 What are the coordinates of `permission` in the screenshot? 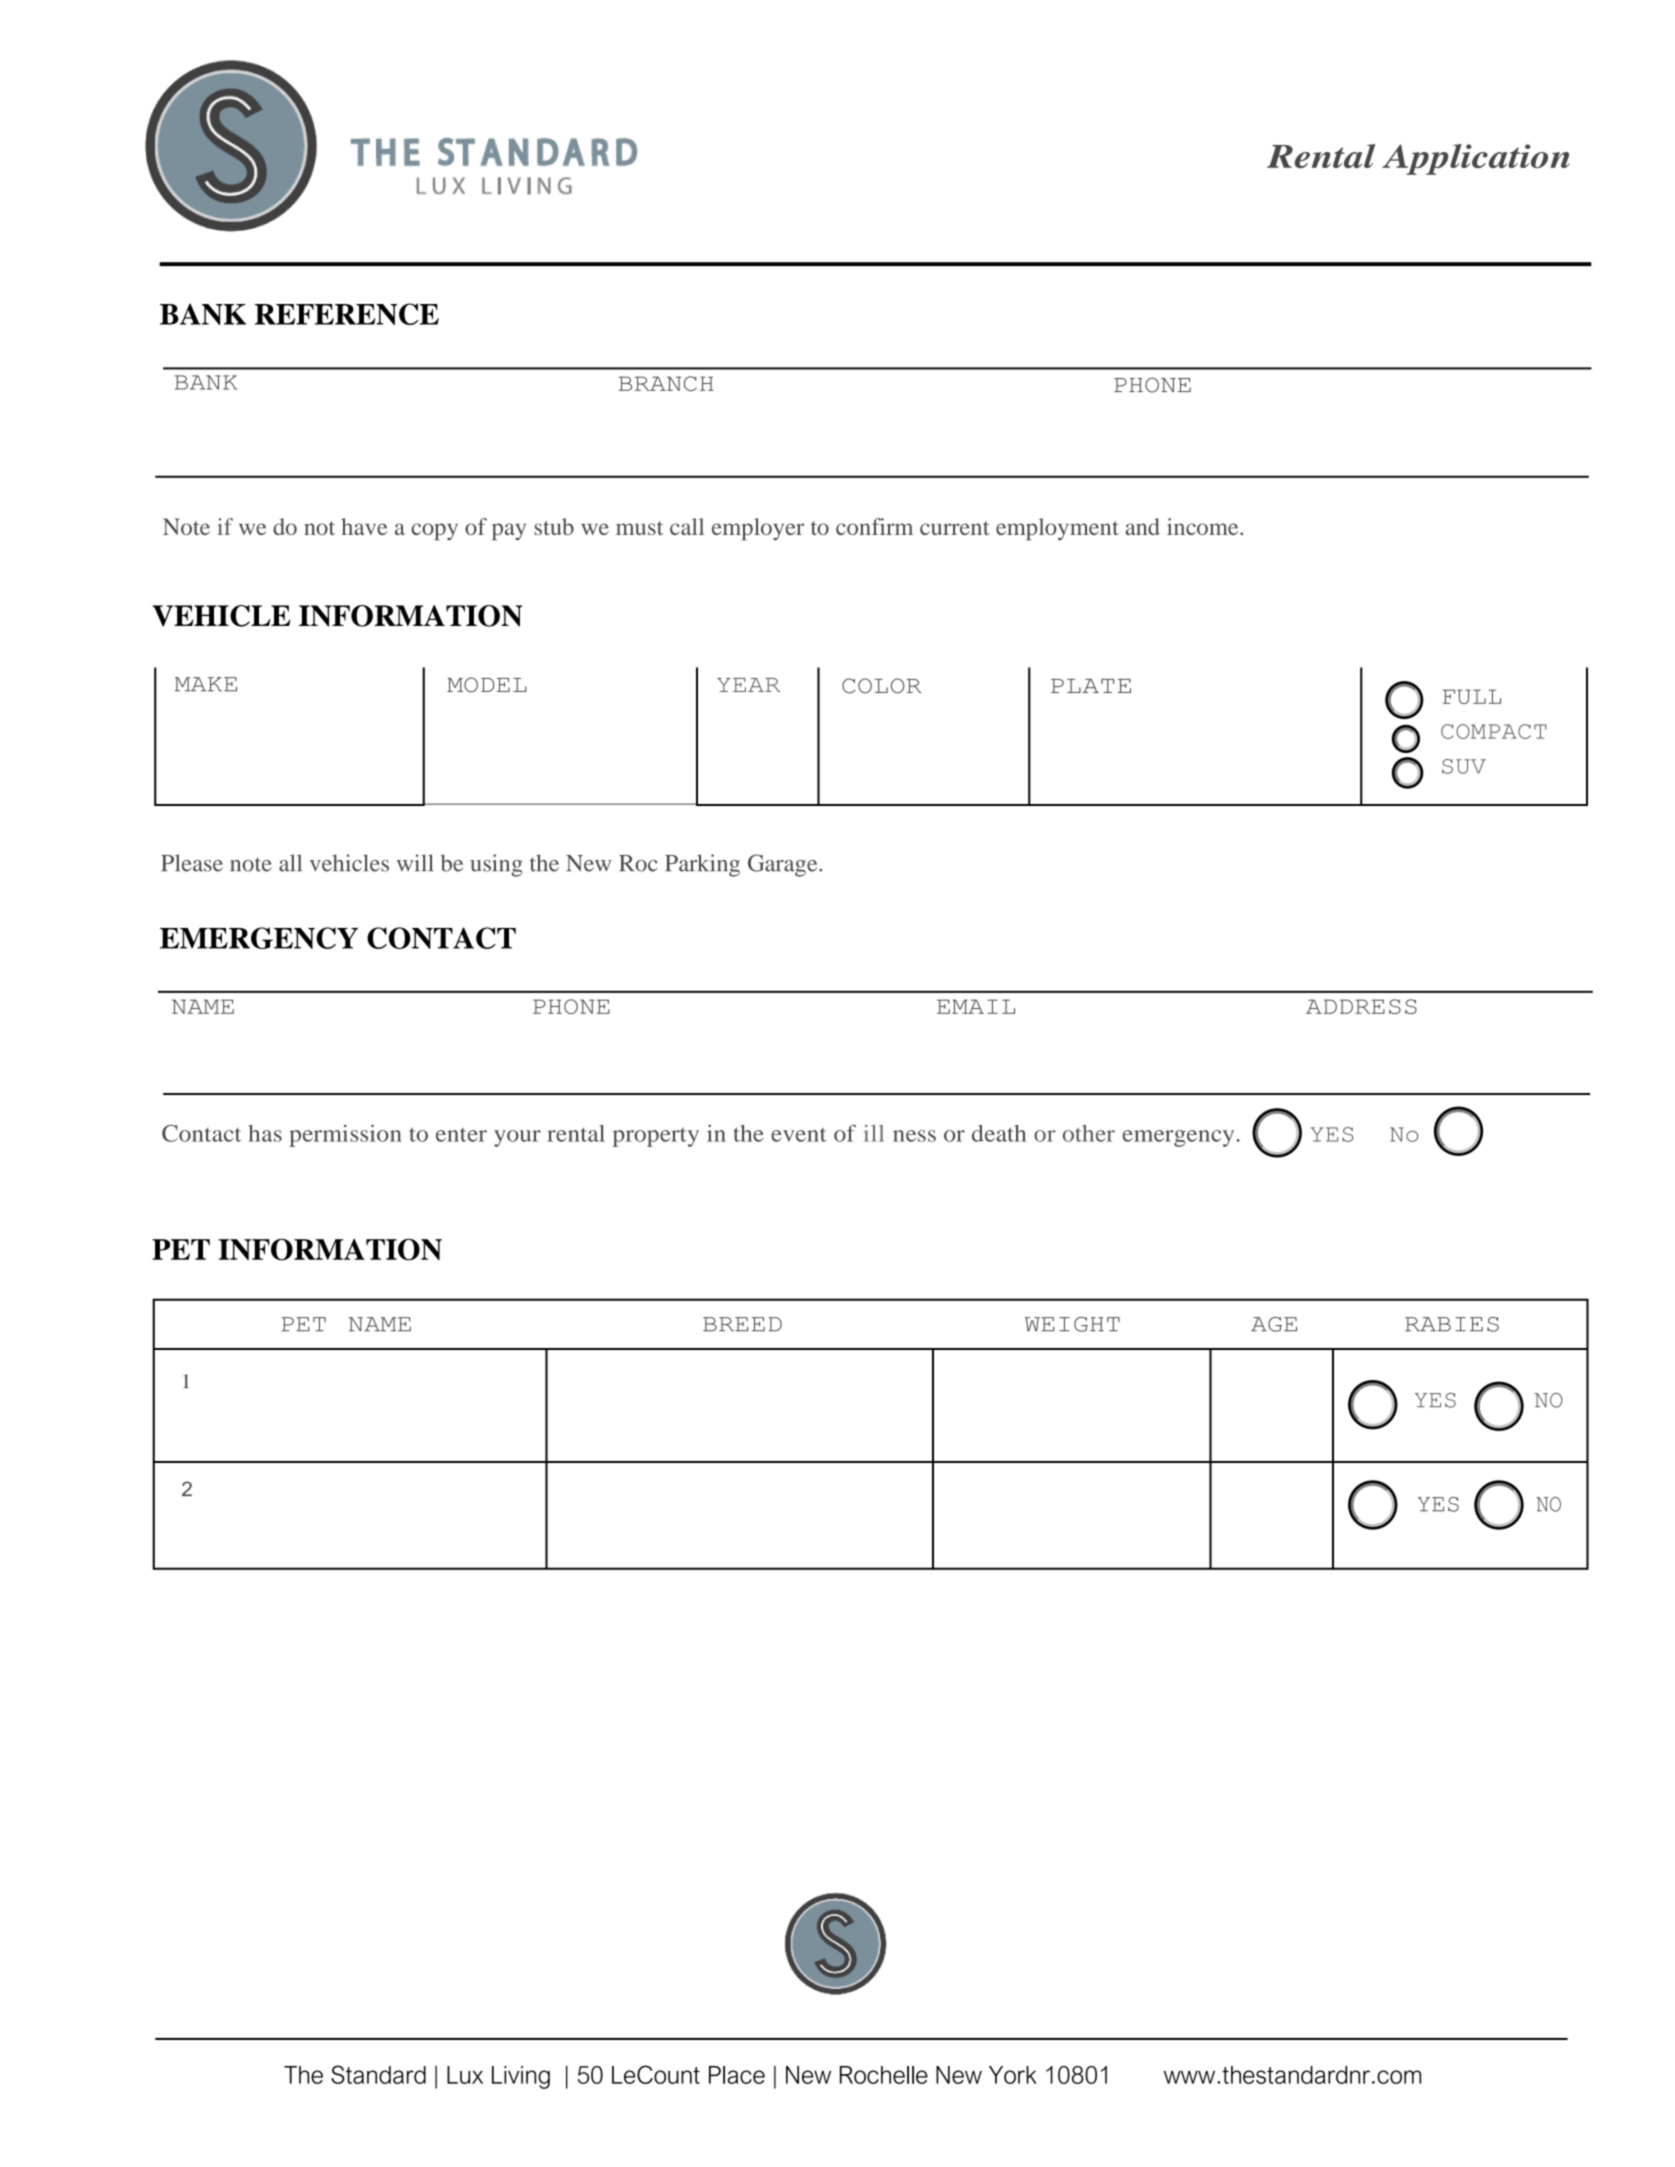 It's located at (345, 1135).
